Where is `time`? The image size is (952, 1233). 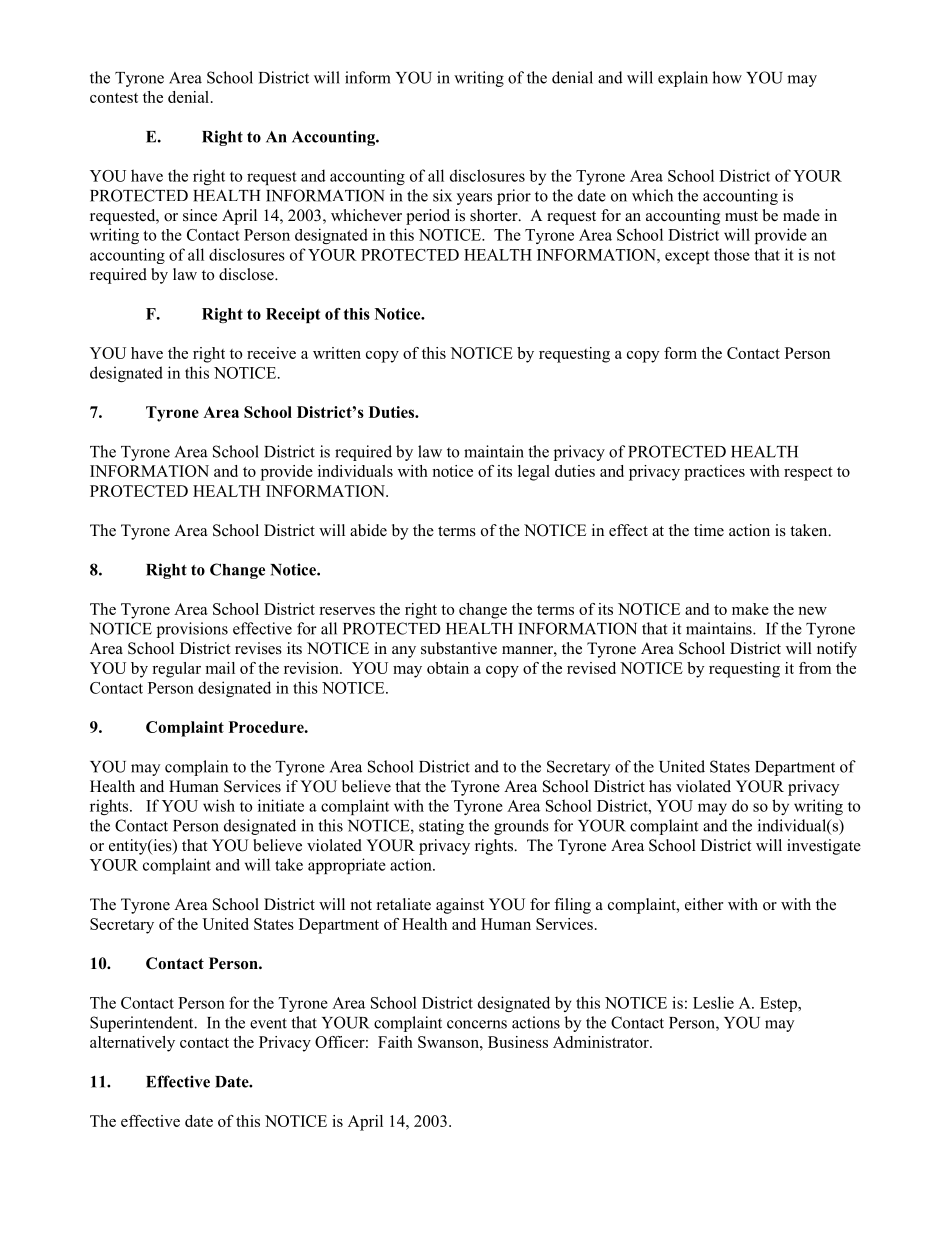 time is located at coordinates (709, 530).
